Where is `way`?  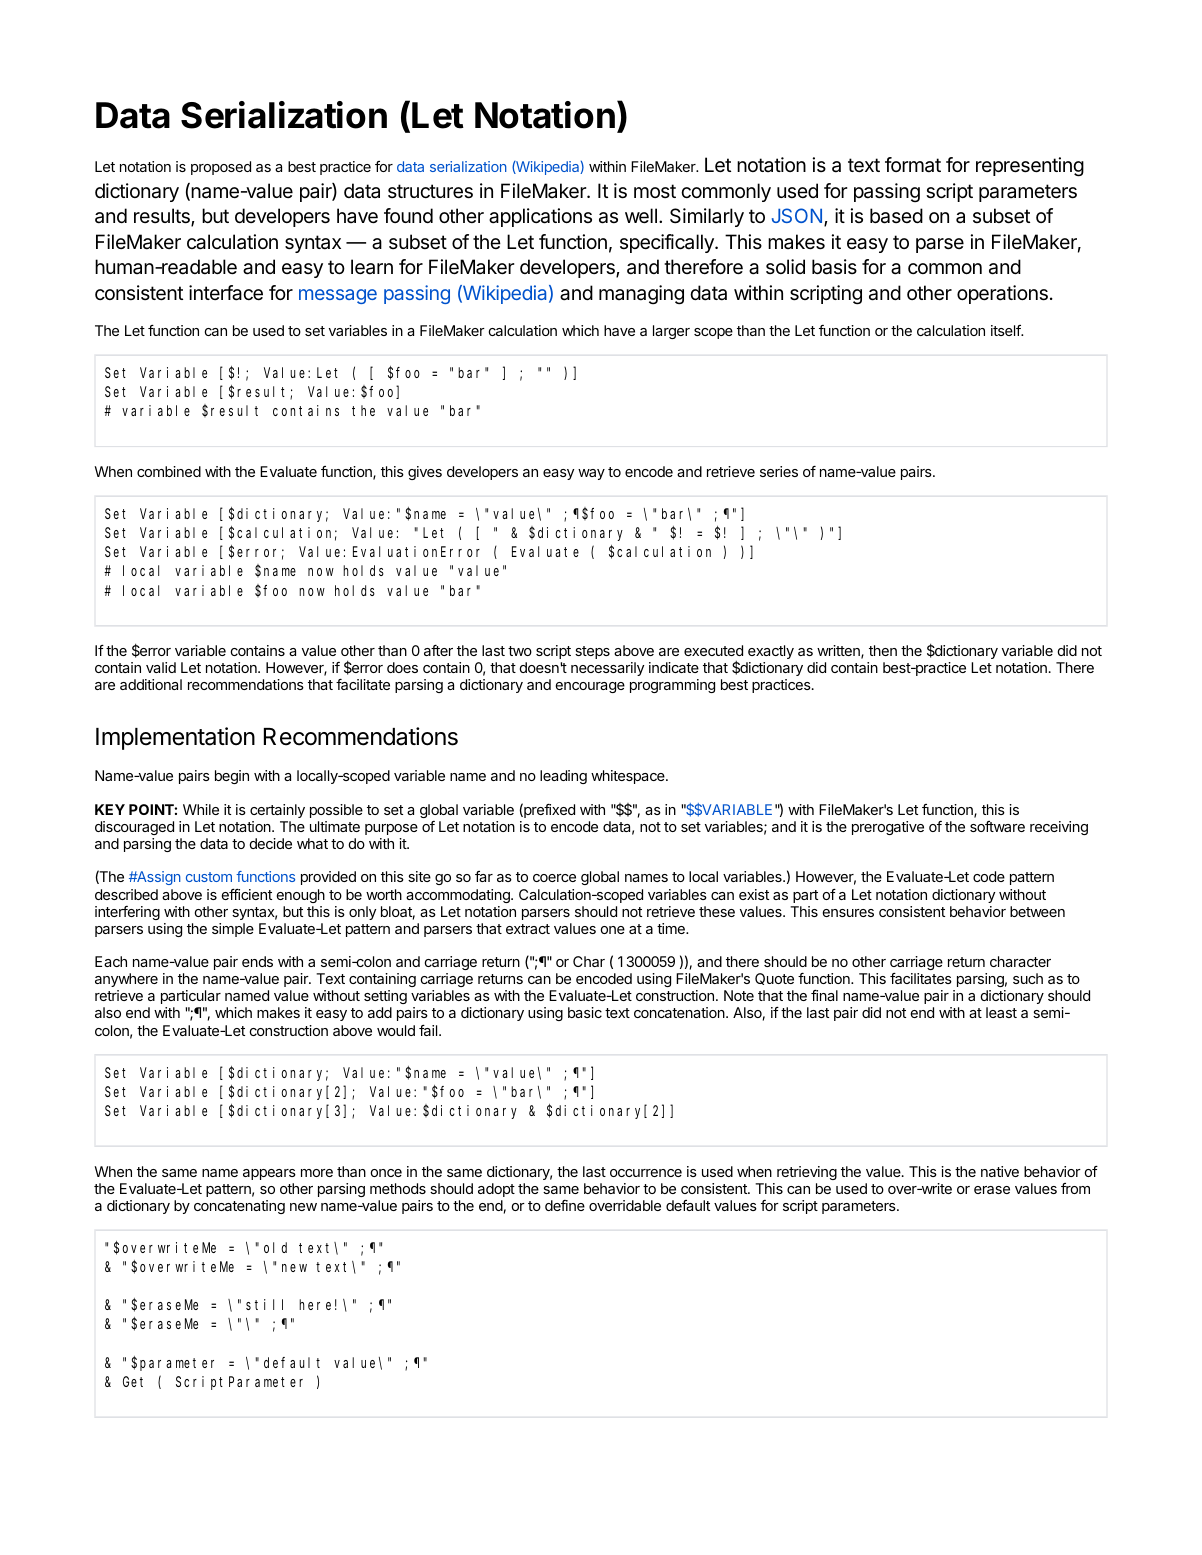
way is located at coordinates (591, 474).
